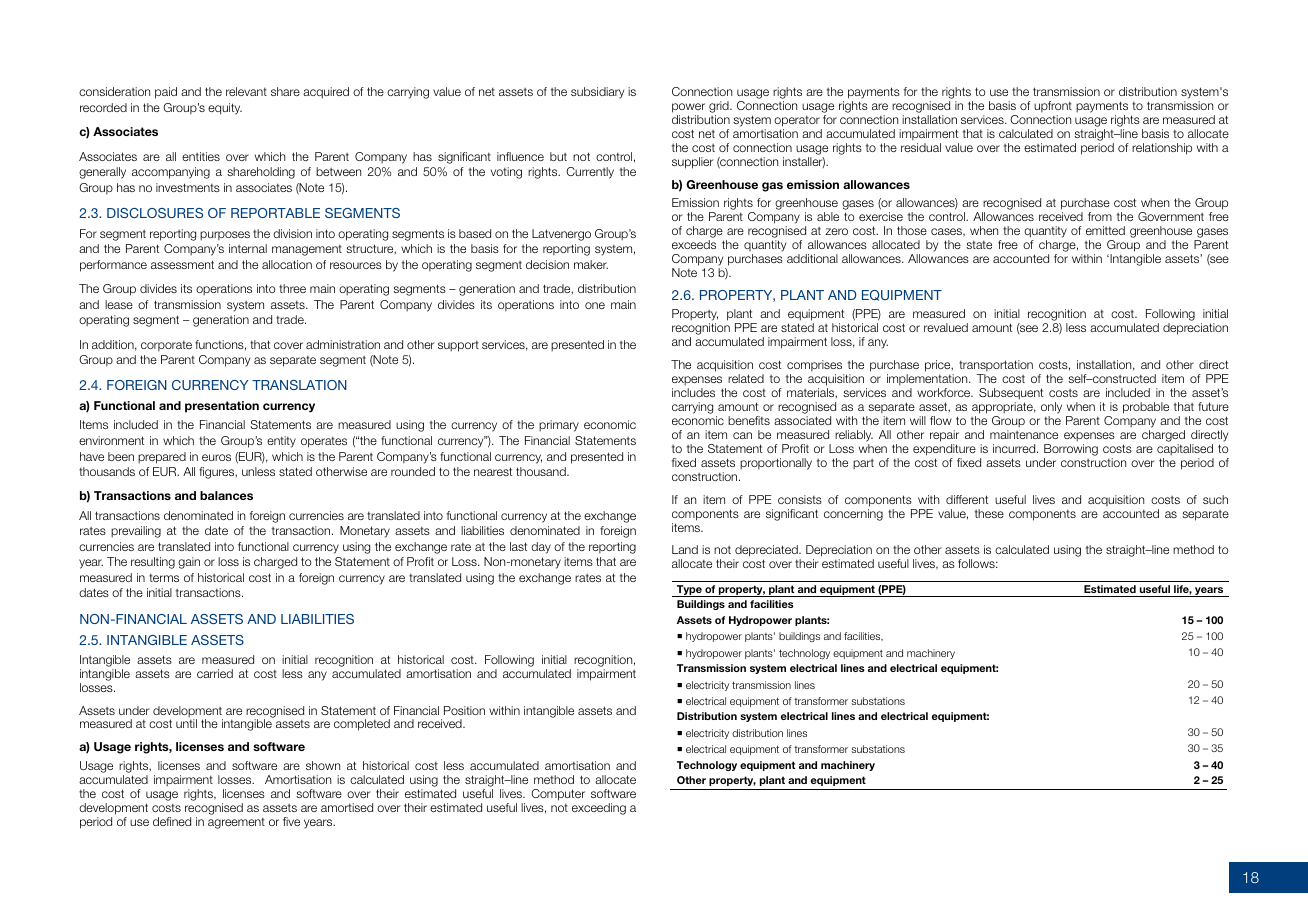 This image has height=924, width=1308. What do you see at coordinates (776, 464) in the image?
I see `proportionally` at bounding box center [776, 464].
